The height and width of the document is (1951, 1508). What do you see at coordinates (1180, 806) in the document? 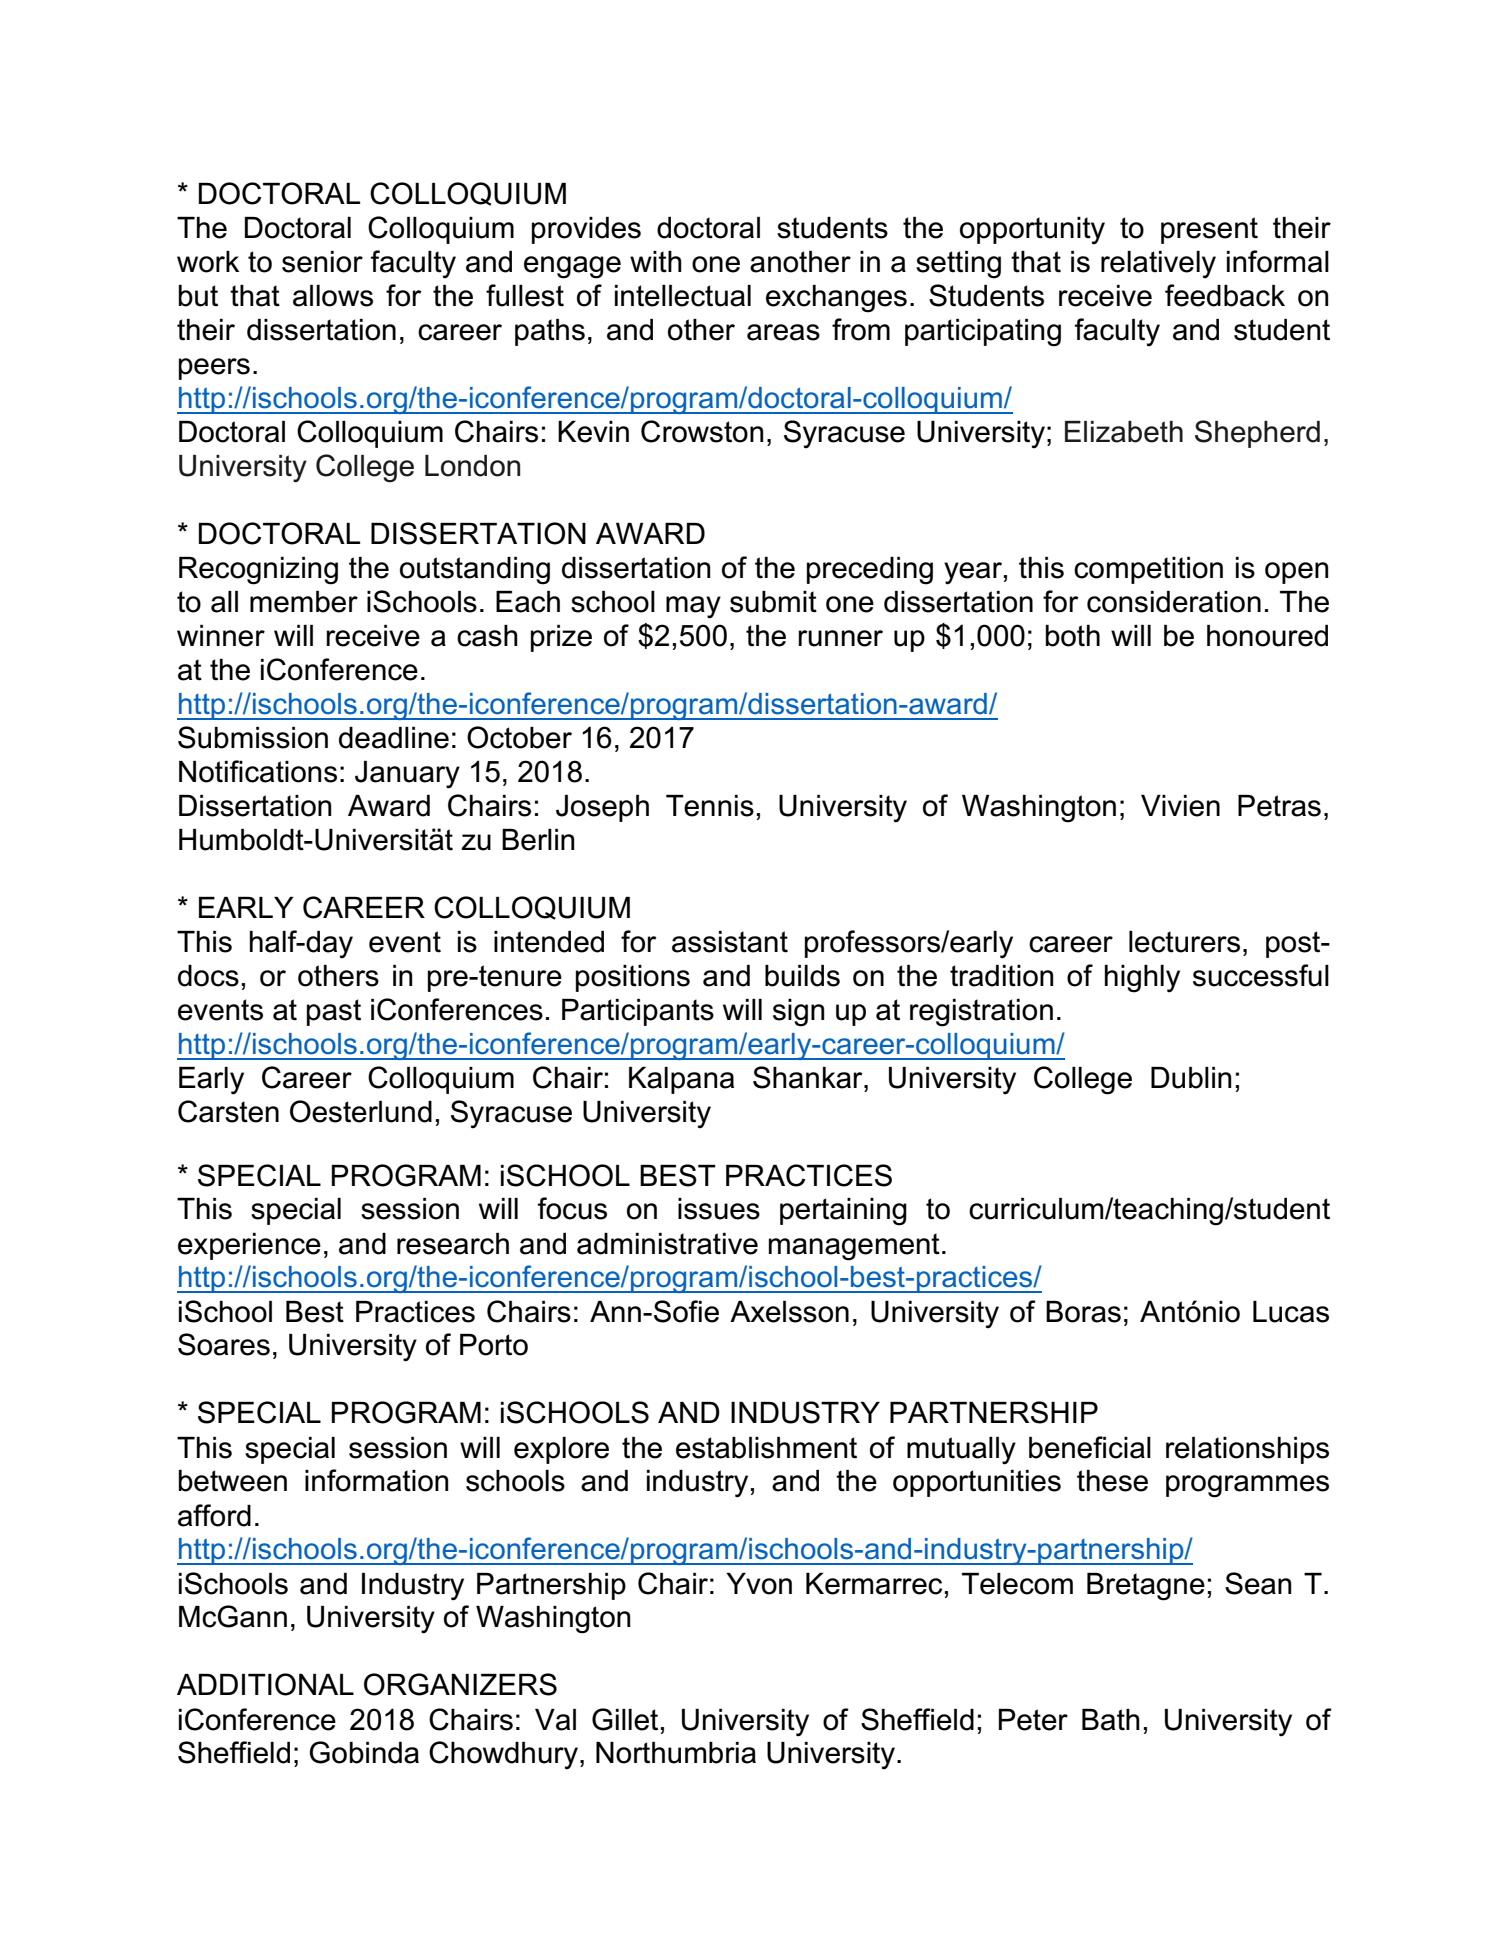
I see `Vivien` at bounding box center [1180, 806].
